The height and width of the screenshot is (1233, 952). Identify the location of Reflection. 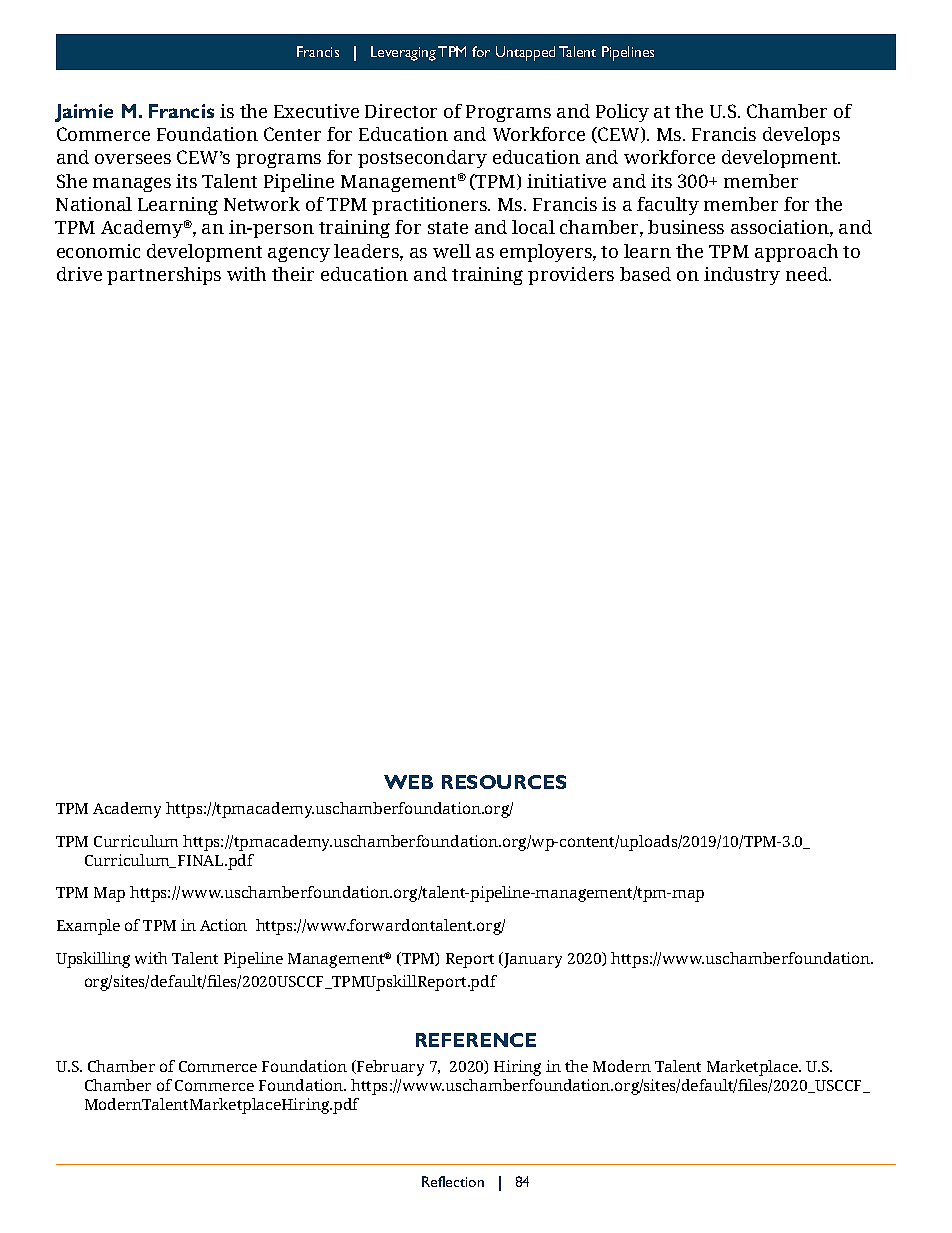
(453, 1181).
